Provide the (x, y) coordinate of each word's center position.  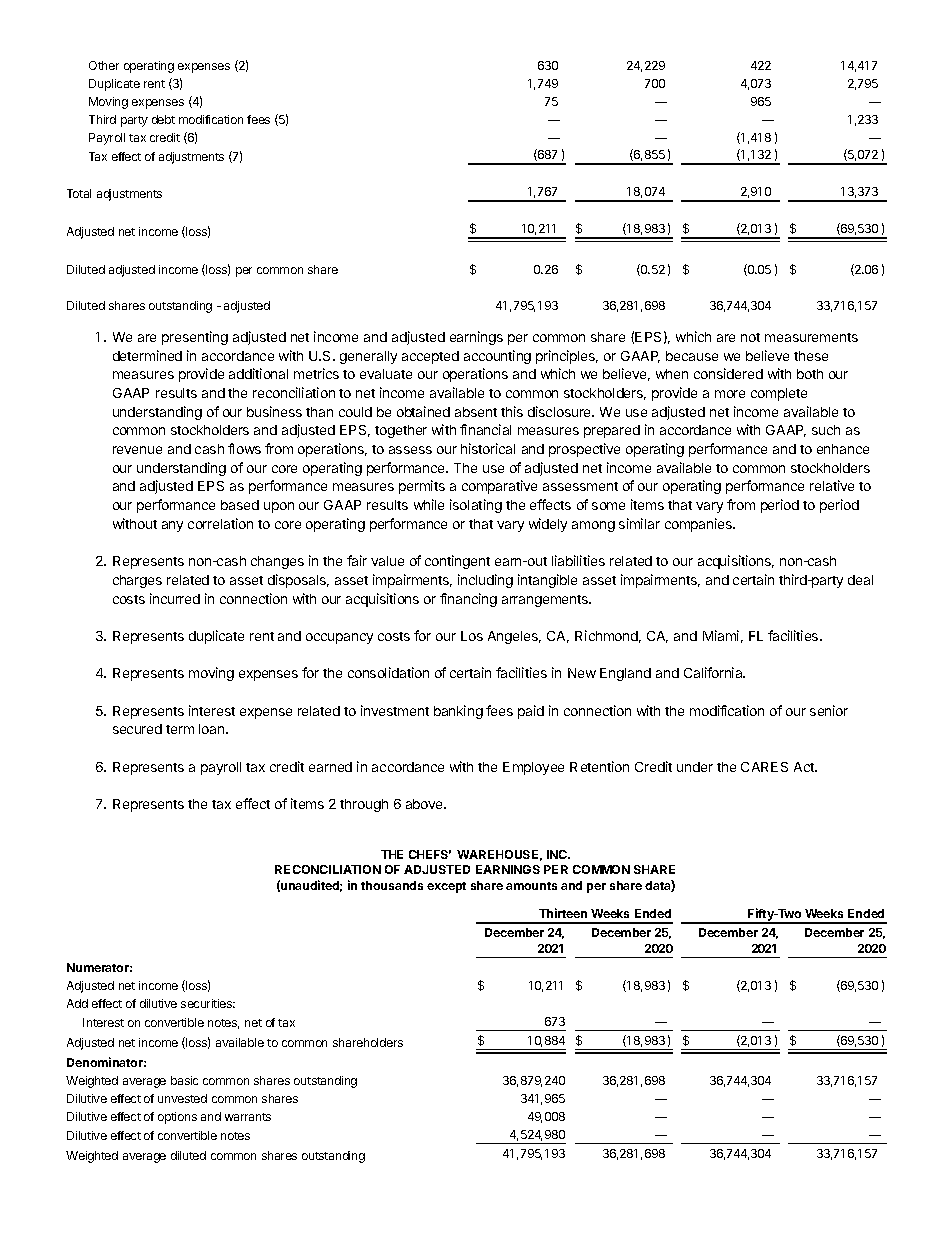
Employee (533, 768)
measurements (811, 337)
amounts (531, 886)
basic (184, 1080)
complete (779, 394)
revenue (137, 450)
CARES (764, 767)
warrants (248, 1117)
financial (485, 429)
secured (137, 729)
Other (104, 65)
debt (163, 119)
